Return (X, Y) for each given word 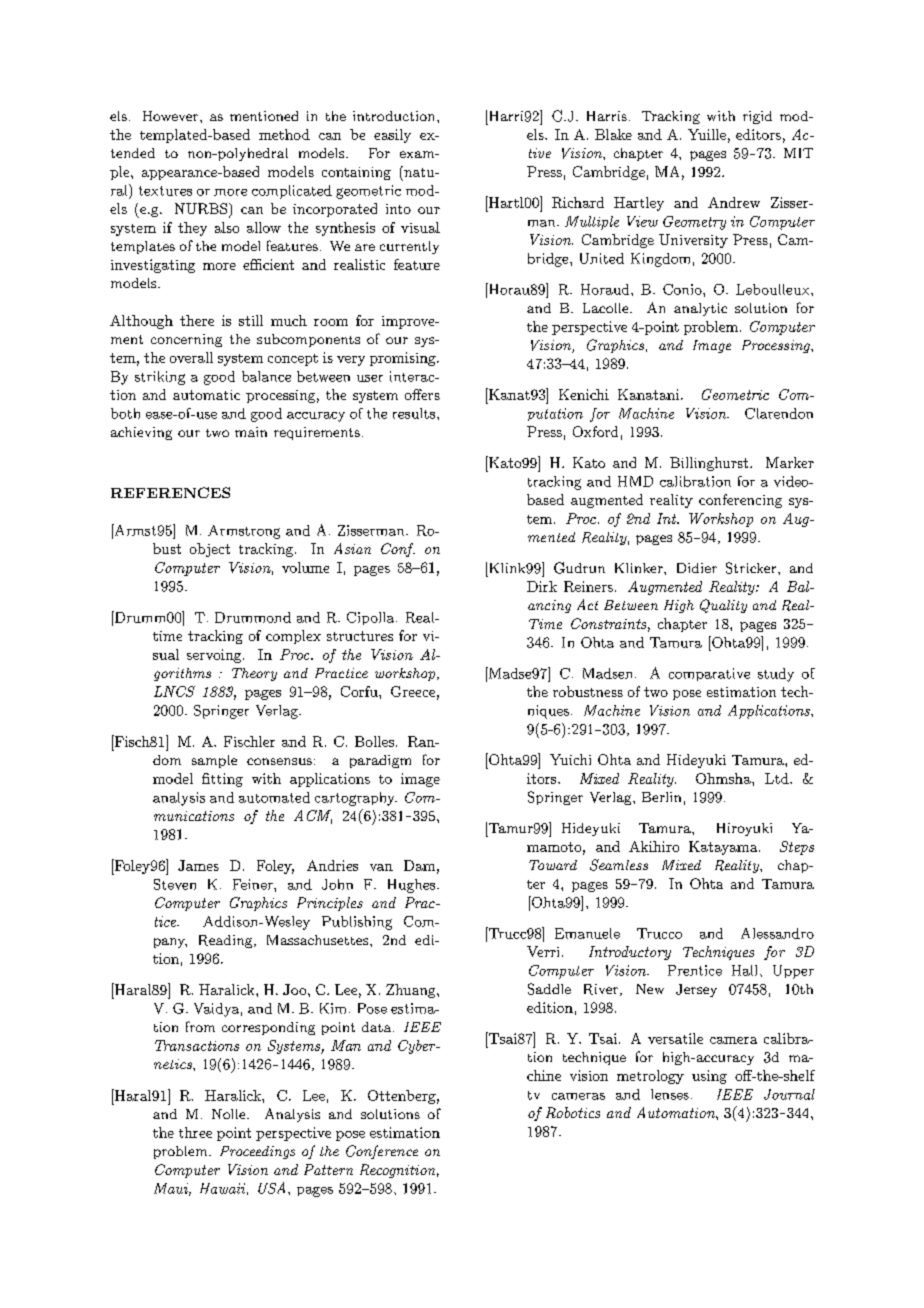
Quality (723, 606)
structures (360, 636)
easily (392, 136)
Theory (254, 674)
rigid (757, 117)
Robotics (573, 1112)
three (195, 1132)
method (284, 134)
